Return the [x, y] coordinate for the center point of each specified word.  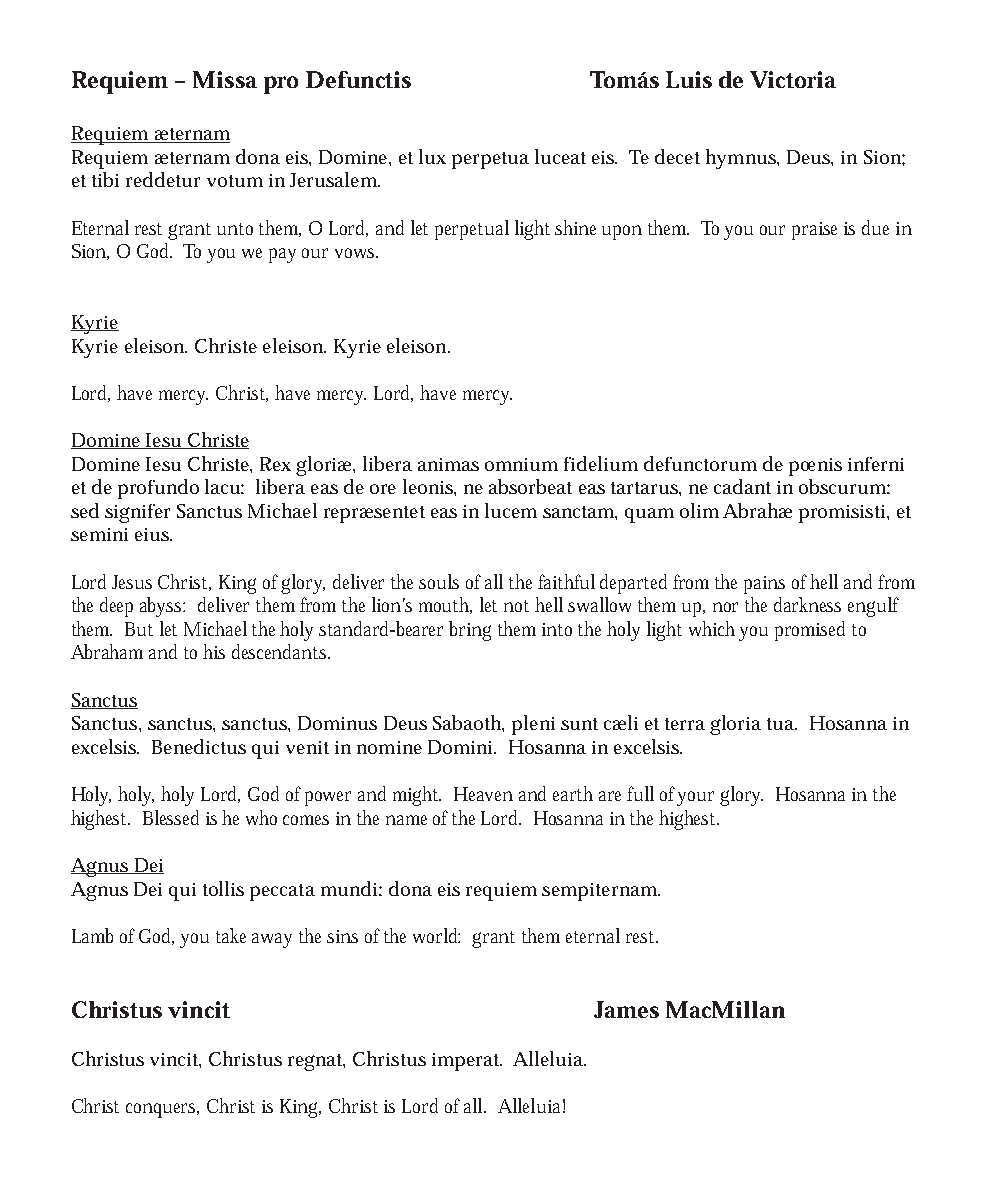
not [516, 606]
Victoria [793, 79]
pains [764, 585]
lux [432, 156]
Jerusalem [335, 179]
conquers [162, 1110]
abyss [162, 607]
